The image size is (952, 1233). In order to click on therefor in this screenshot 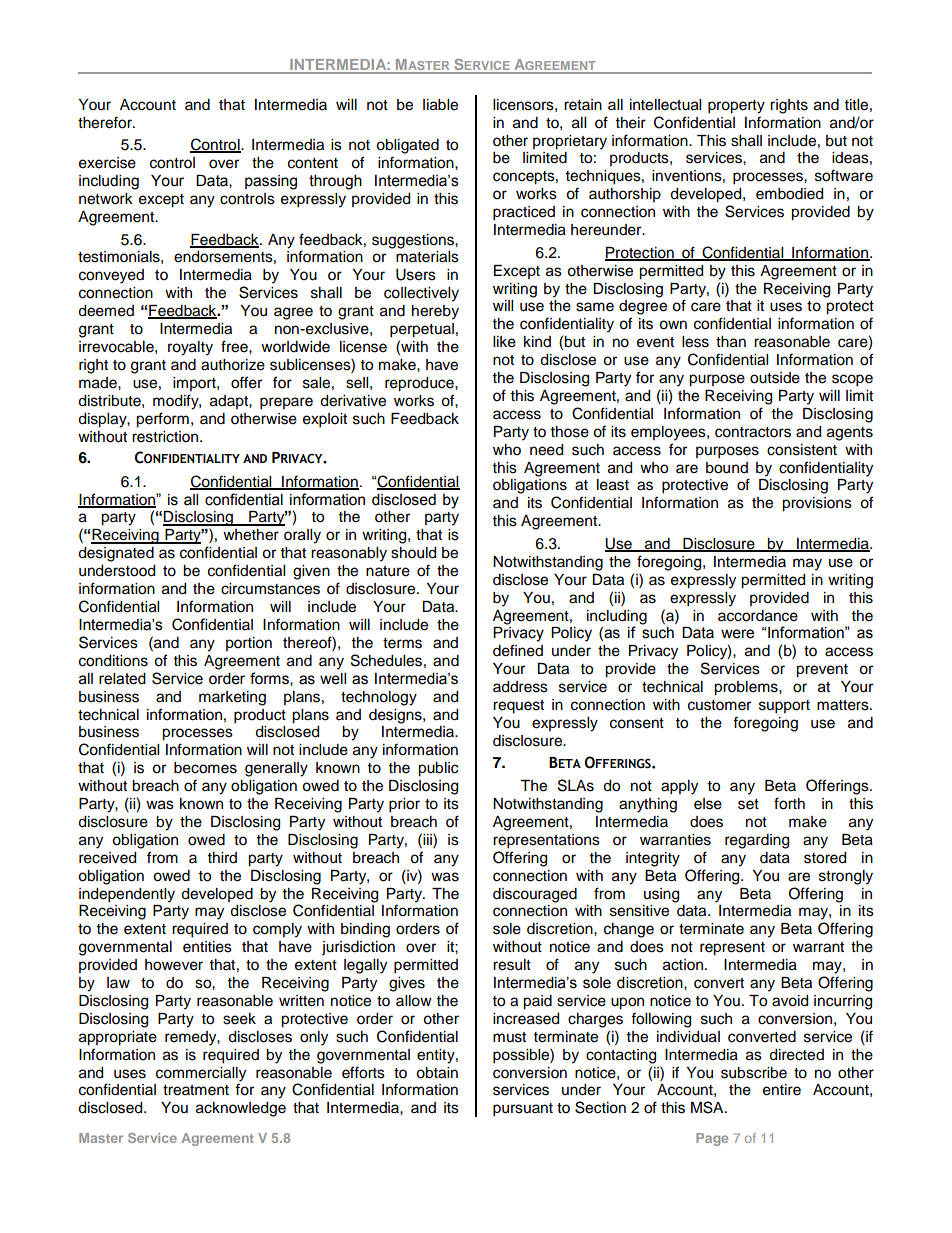, I will do `click(106, 122)`.
